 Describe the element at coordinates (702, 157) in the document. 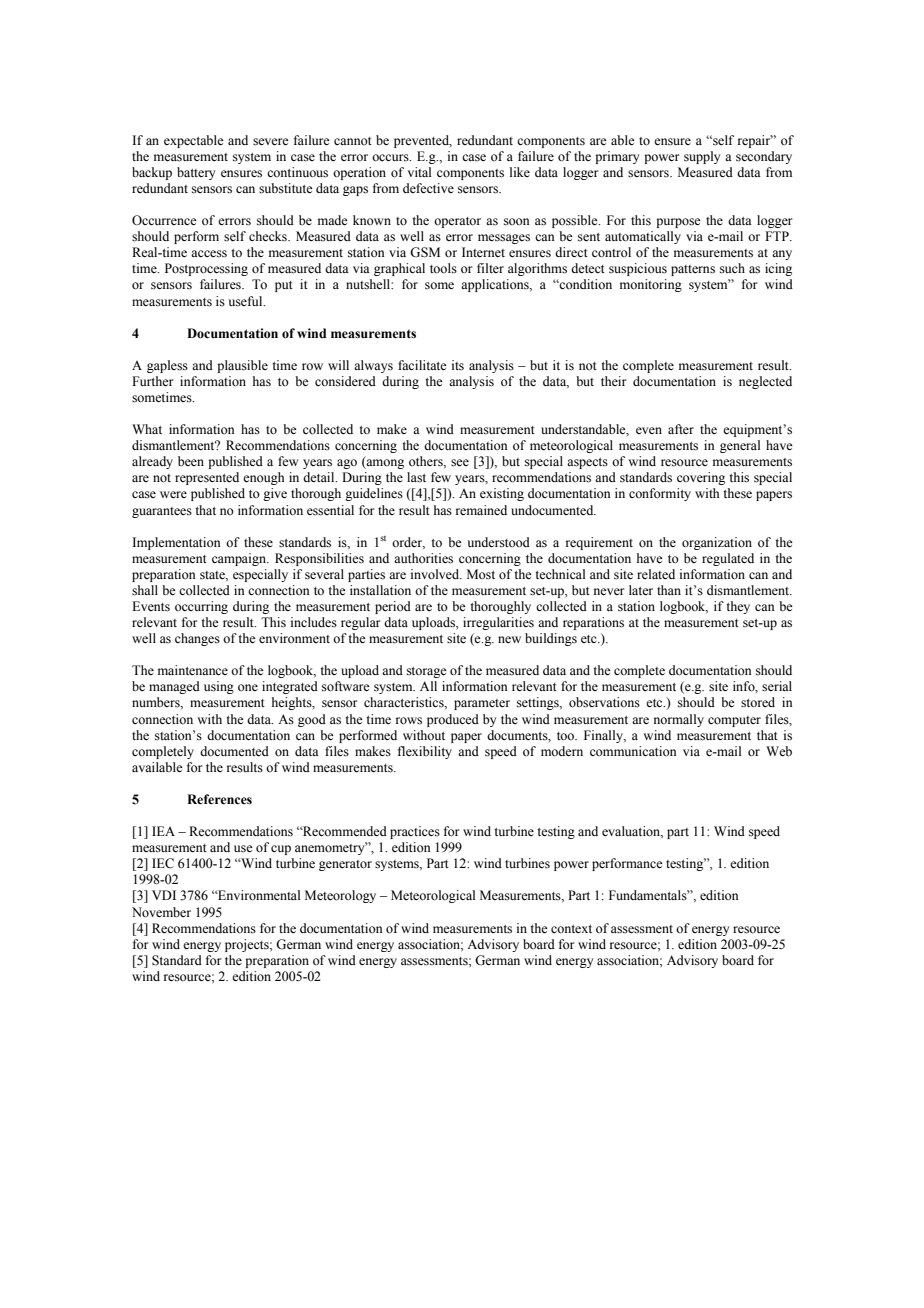

I see `supply` at that location.
